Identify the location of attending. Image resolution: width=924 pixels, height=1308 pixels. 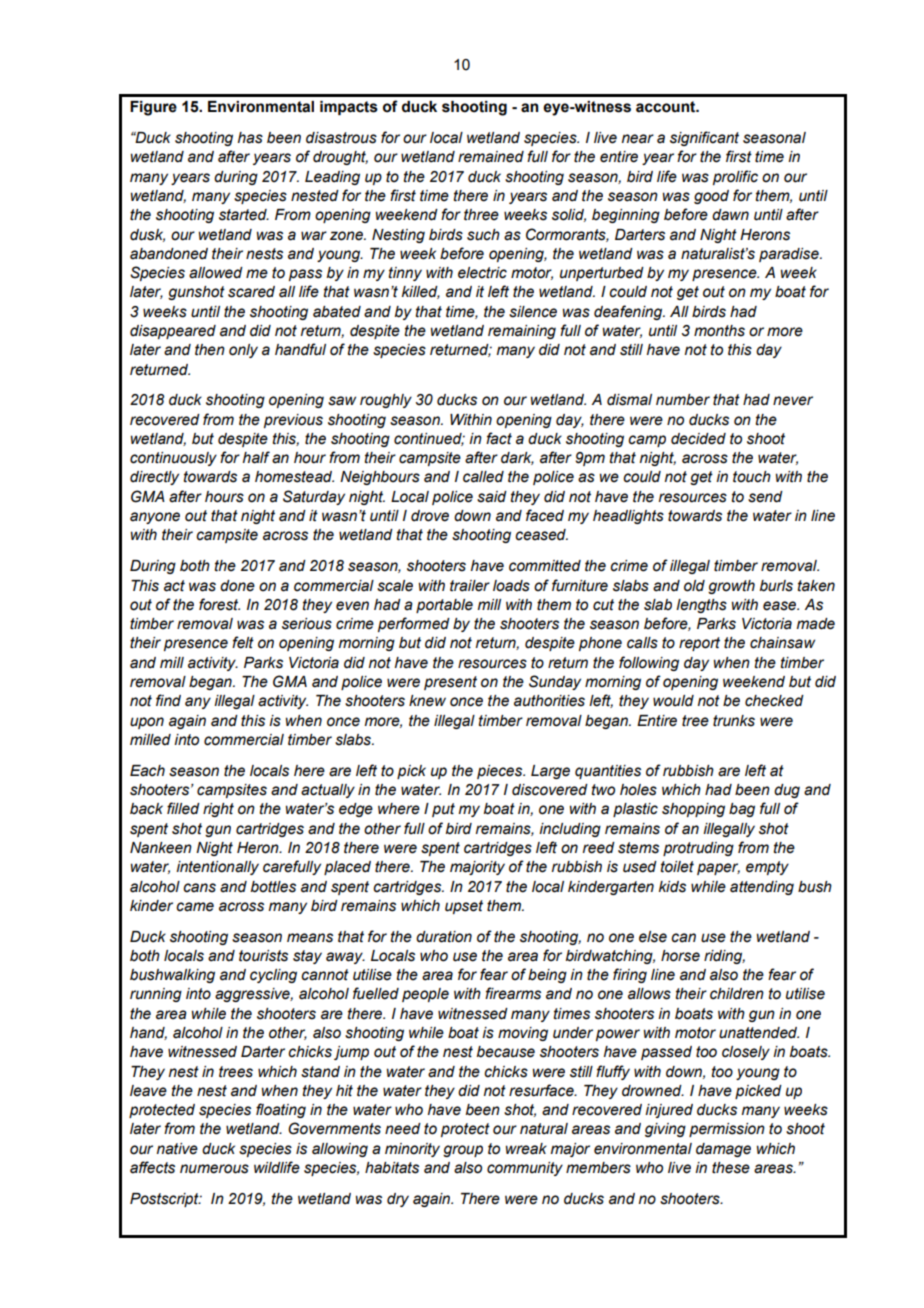
(762, 888).
